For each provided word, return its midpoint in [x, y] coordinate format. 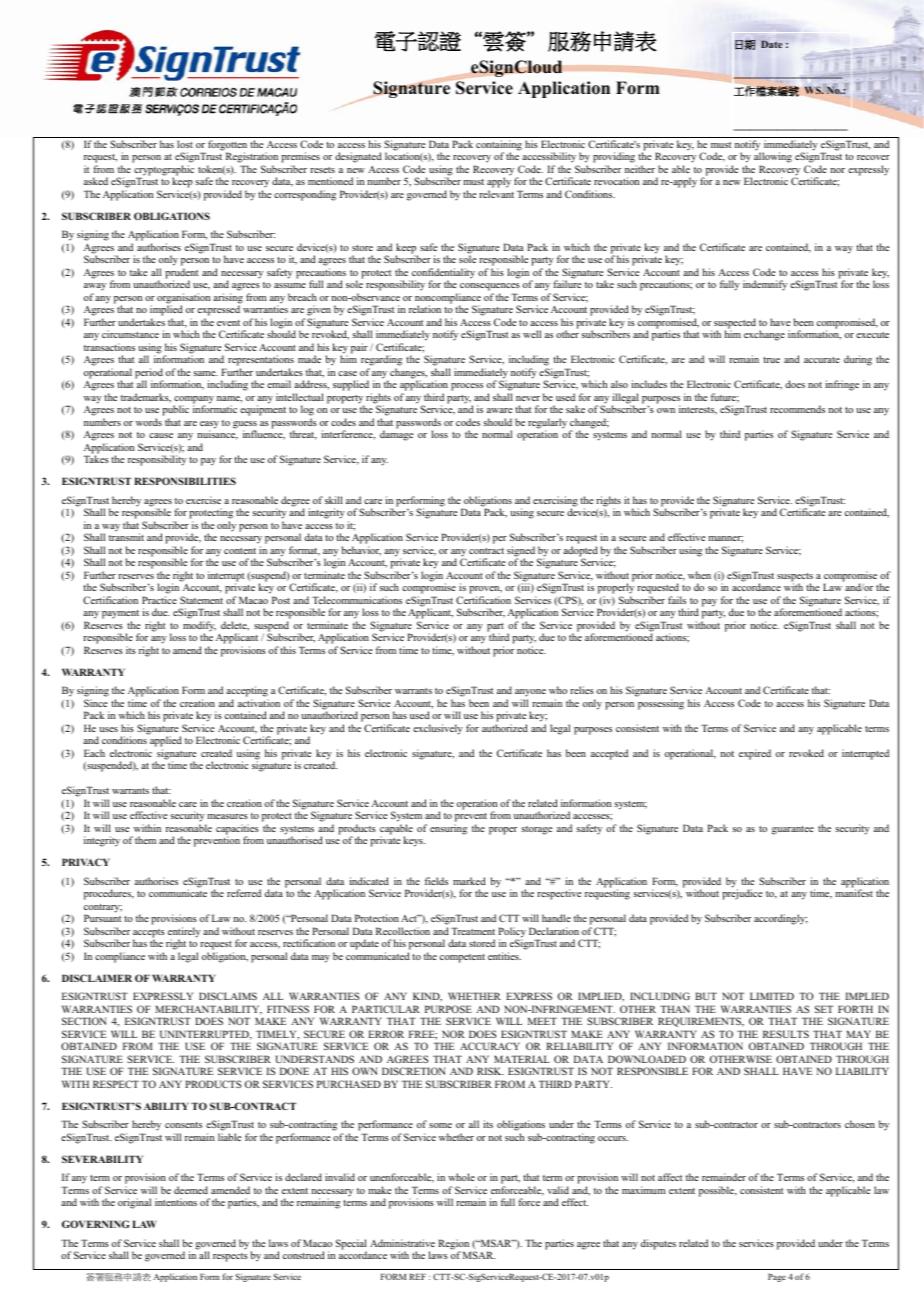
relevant [496, 194]
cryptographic [164, 171]
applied [166, 743]
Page [777, 1278]
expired [755, 754]
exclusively [438, 729]
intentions [176, 1202]
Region [454, 1245]
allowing [773, 156]
